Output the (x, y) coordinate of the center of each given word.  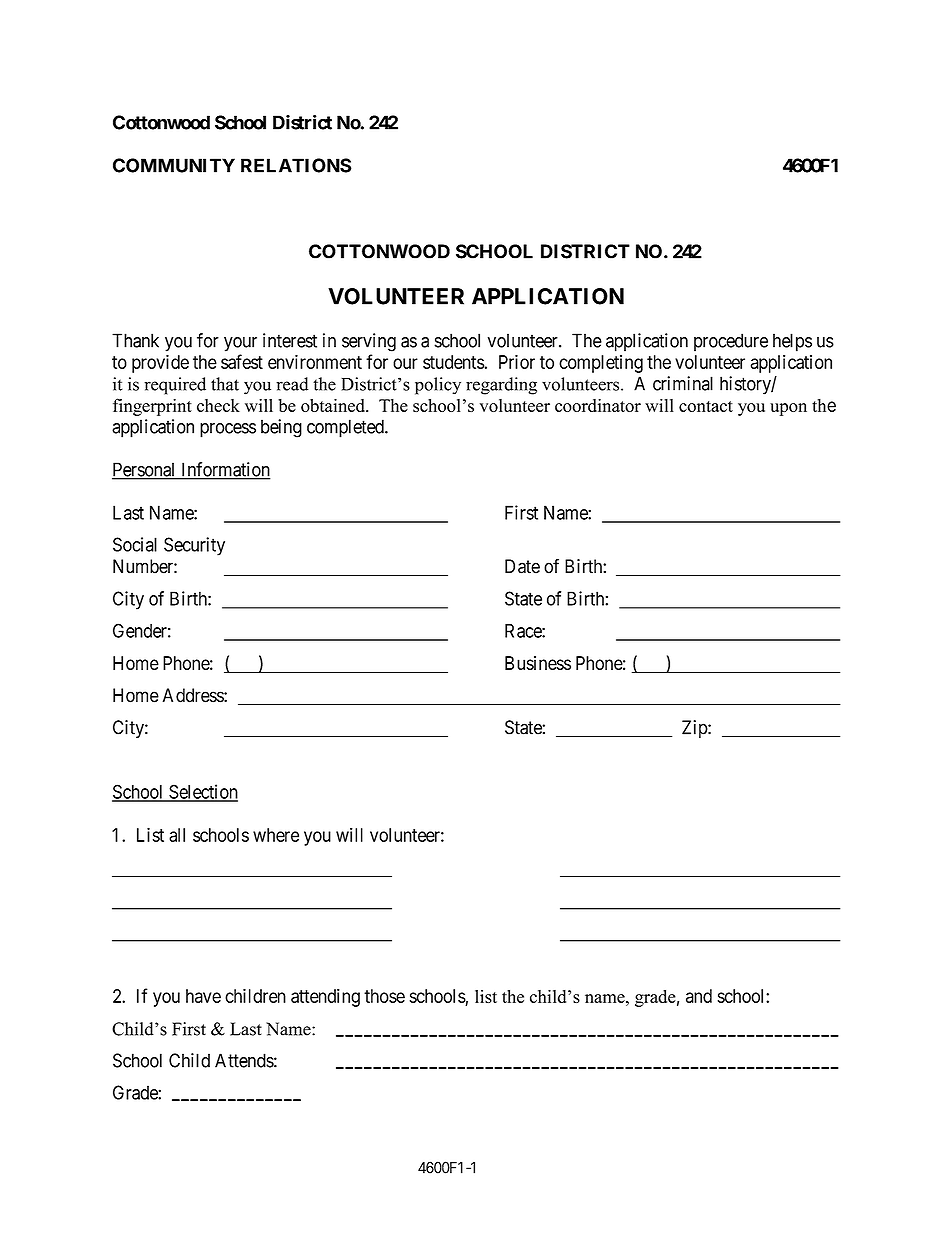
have (203, 996)
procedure (731, 342)
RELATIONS (296, 165)
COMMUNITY (174, 165)
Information (225, 470)
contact (706, 406)
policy (438, 386)
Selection (202, 792)
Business (538, 663)
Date (522, 566)
